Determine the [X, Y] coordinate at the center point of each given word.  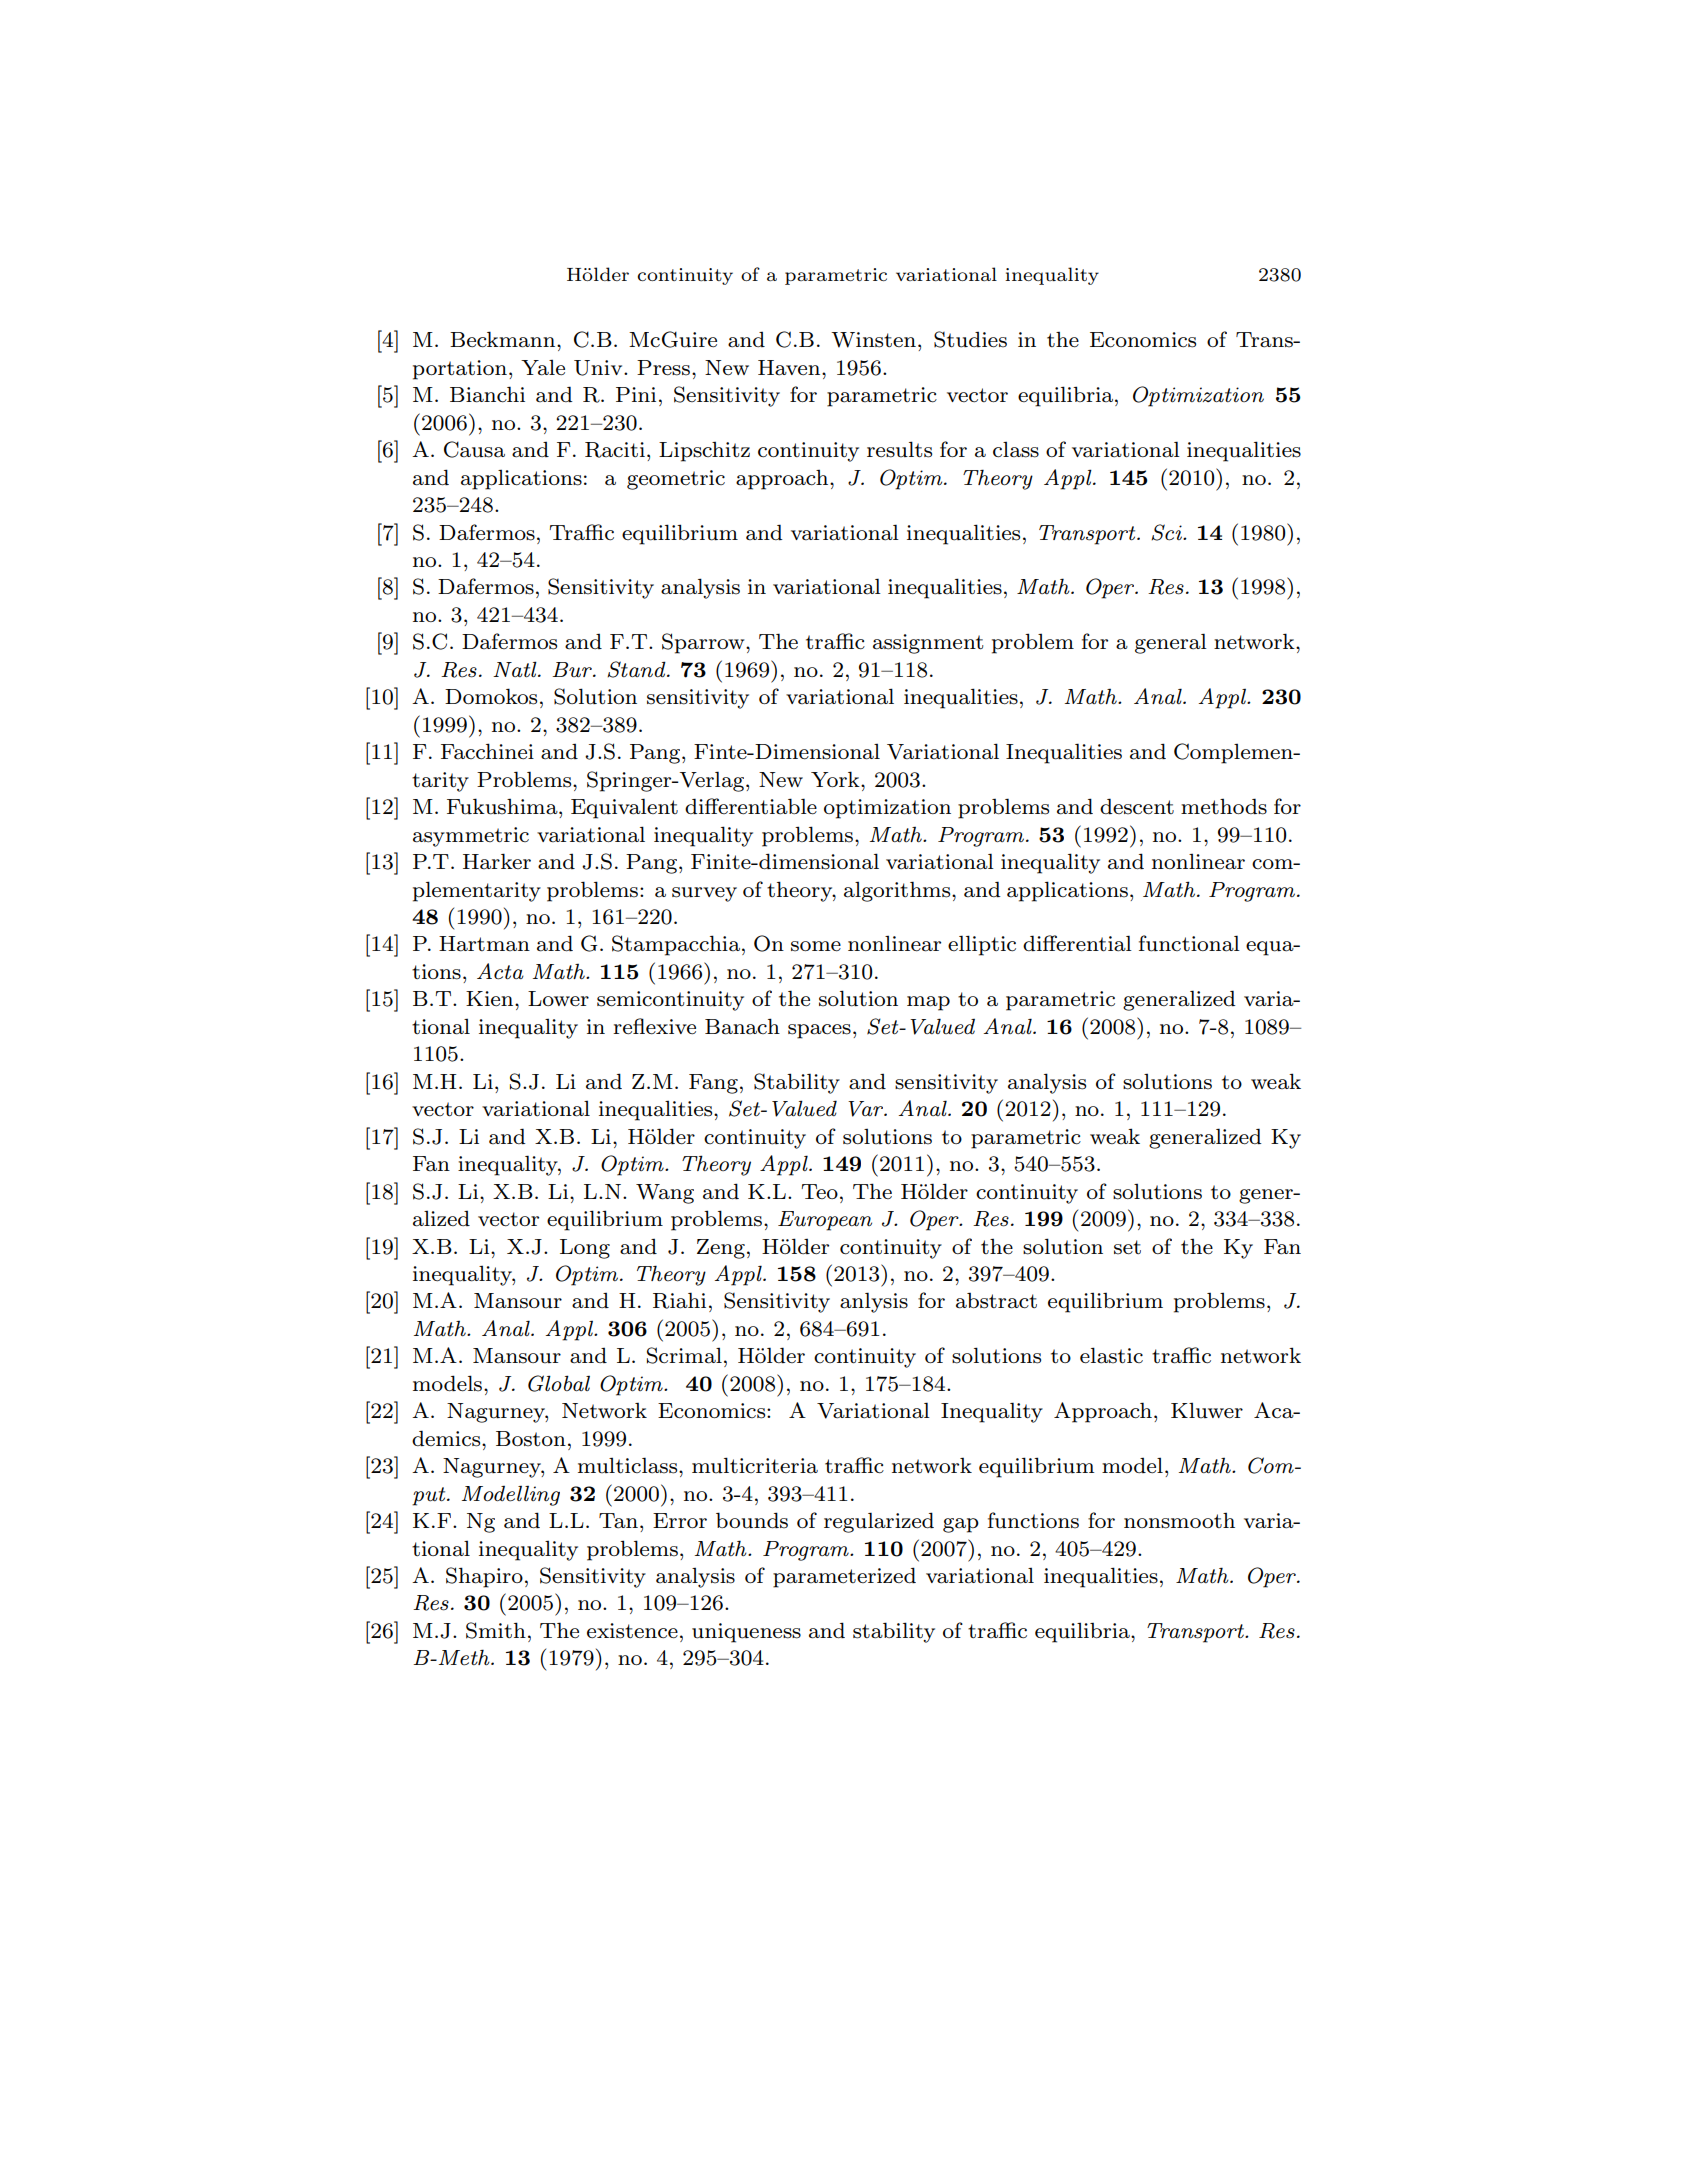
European [825, 1221]
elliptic [982, 945]
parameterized [844, 1577]
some [816, 946]
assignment [928, 644]
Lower [558, 999]
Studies [970, 339]
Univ [599, 368]
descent [1137, 806]
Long [585, 1249]
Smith [496, 1630]
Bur [573, 669]
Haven [790, 368]
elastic [1111, 1355]
